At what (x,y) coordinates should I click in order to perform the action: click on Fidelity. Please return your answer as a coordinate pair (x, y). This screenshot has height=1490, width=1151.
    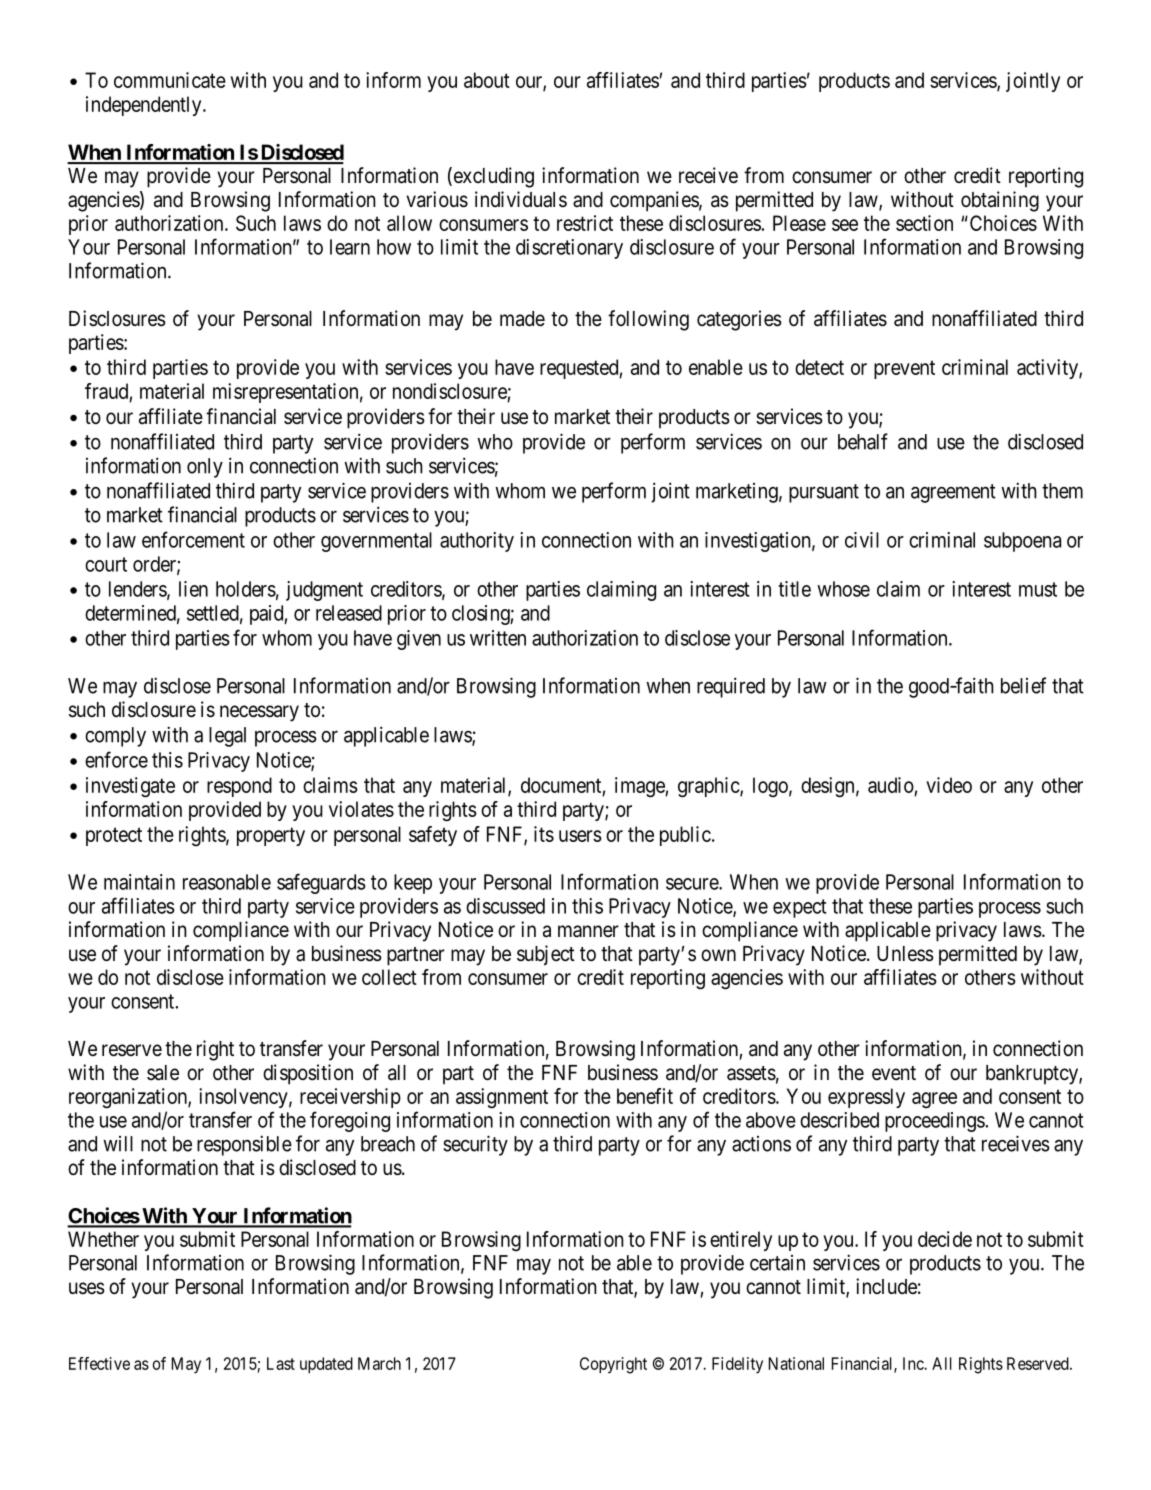
    Looking at the image, I should click on (737, 1365).
